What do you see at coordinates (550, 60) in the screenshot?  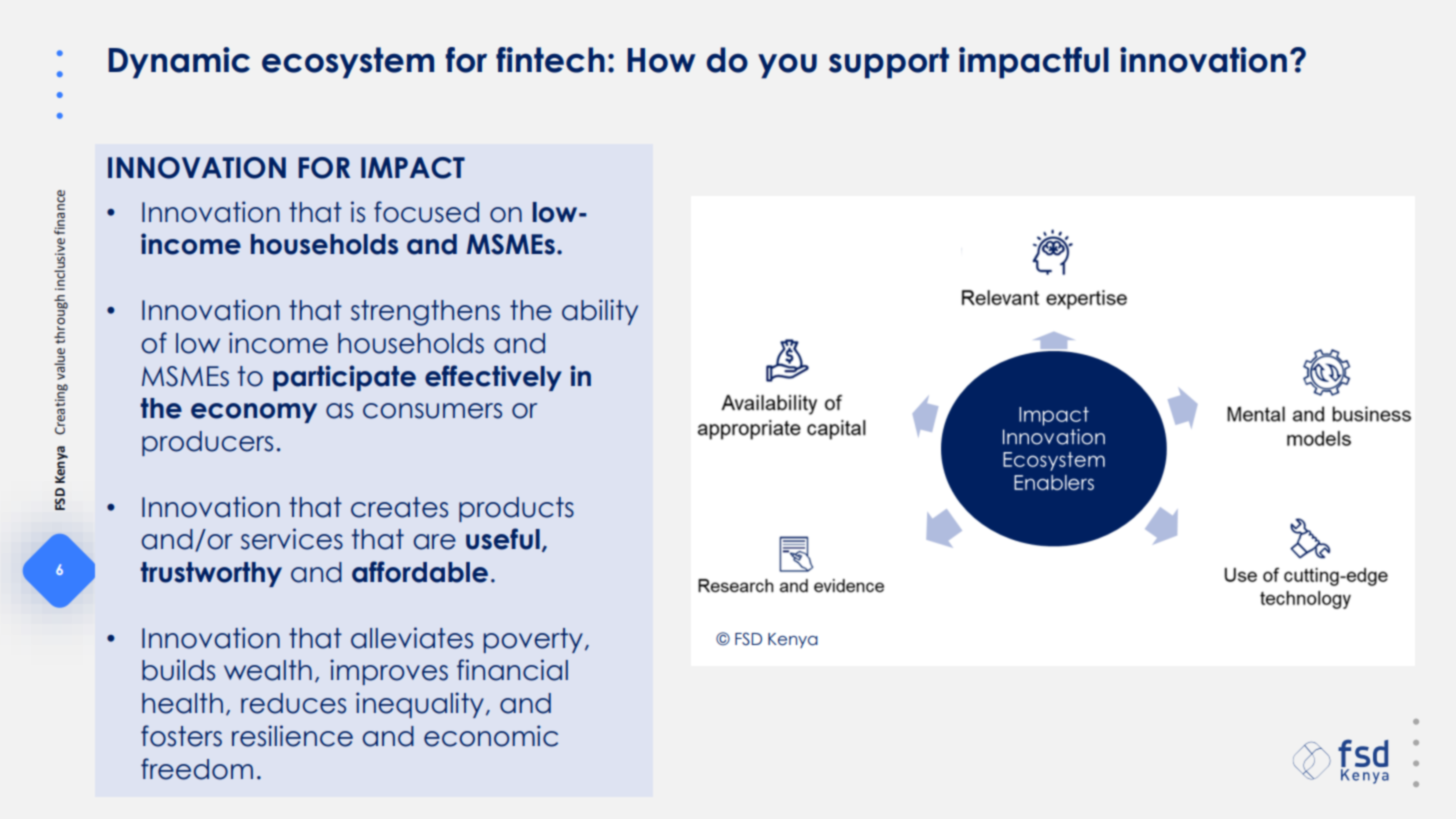 I see `fintech` at bounding box center [550, 60].
